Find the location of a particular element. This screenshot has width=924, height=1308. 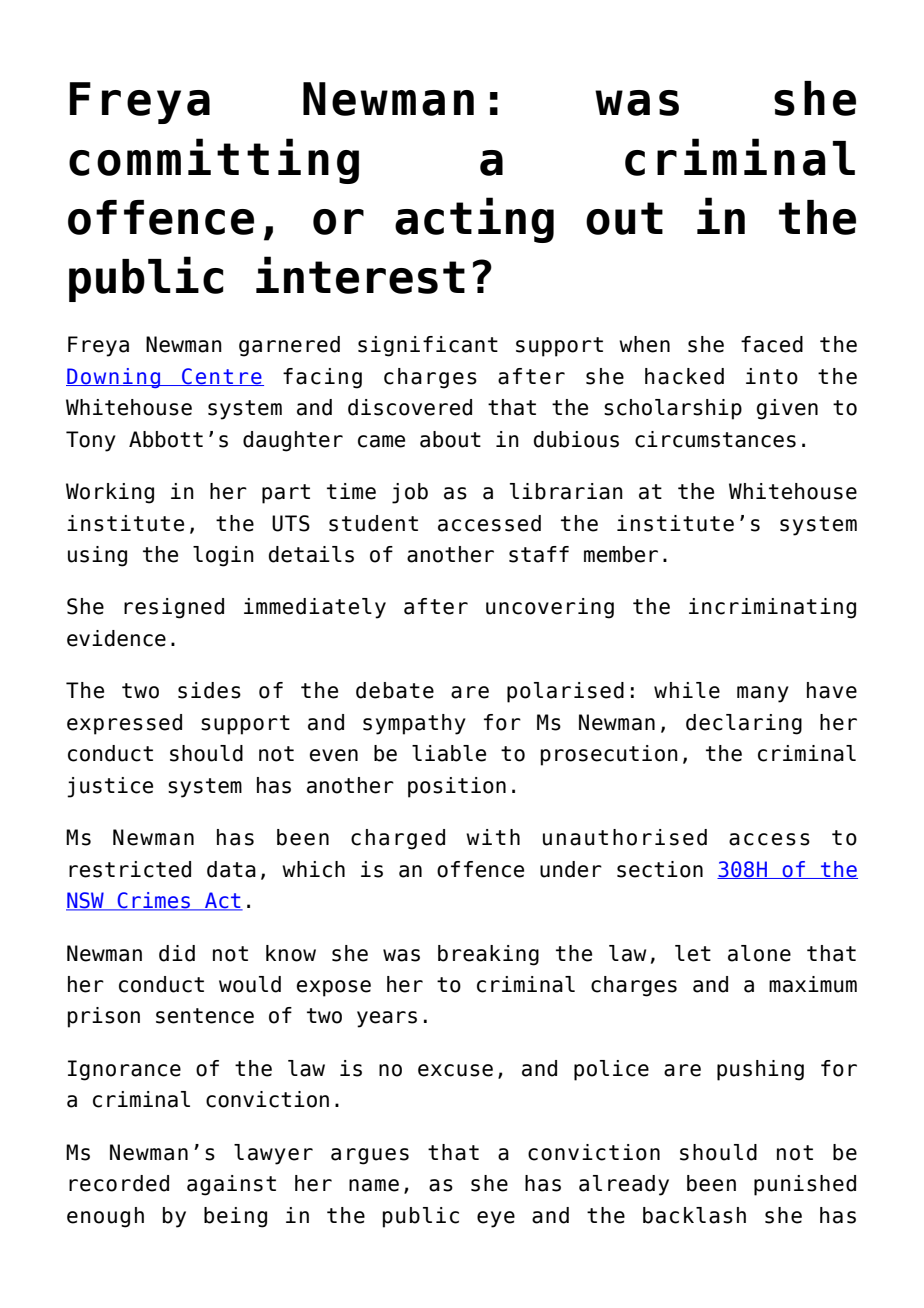

about is located at coordinates (450, 439).
